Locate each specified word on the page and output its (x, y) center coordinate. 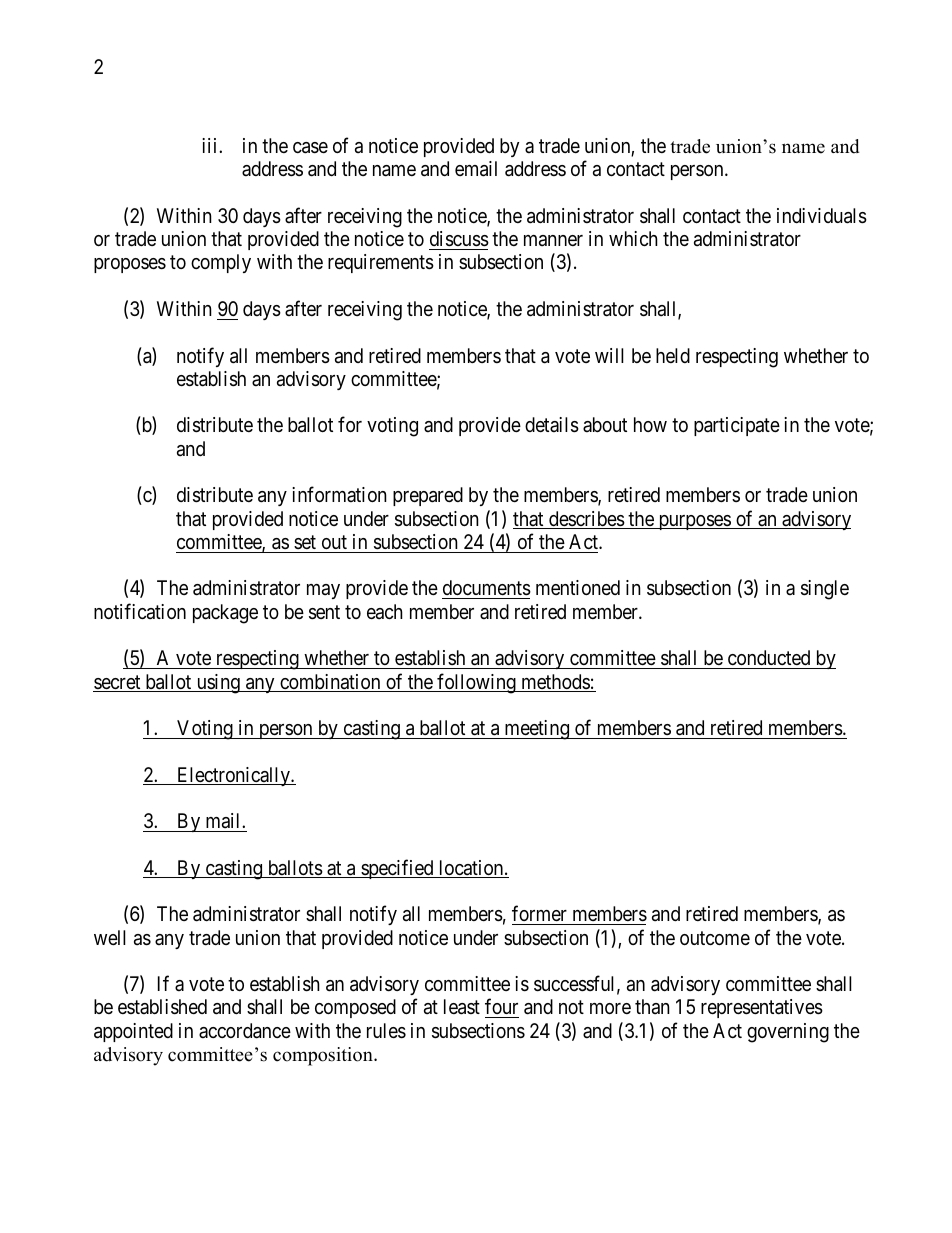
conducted (769, 657)
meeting (536, 730)
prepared (428, 496)
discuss (459, 239)
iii (211, 145)
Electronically (233, 776)
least (462, 1007)
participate (737, 426)
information (339, 494)
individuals (822, 216)
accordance (245, 1031)
